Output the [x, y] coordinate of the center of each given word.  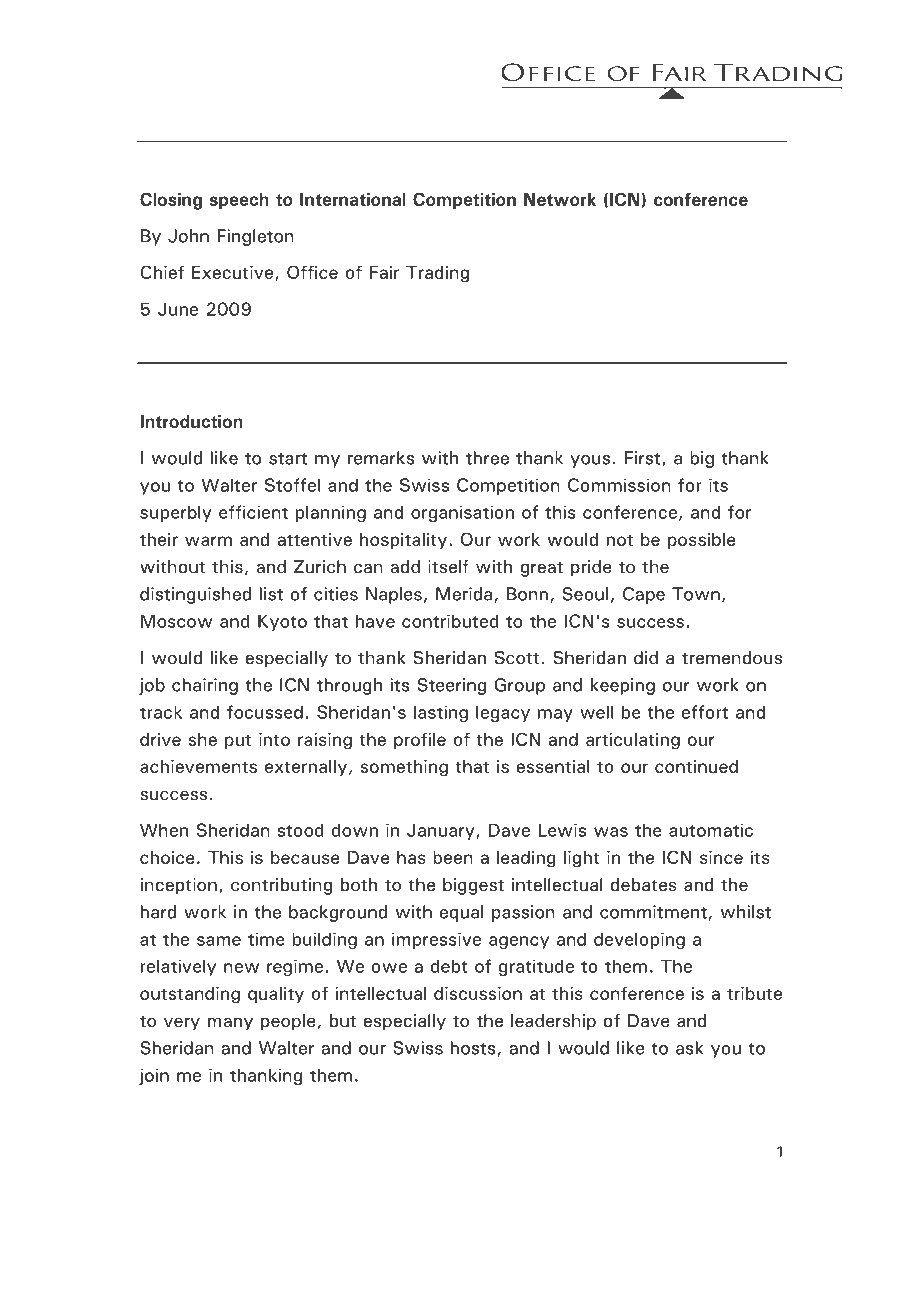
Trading [437, 274]
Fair [384, 272]
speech [239, 201]
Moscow [176, 621]
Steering [452, 686]
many [230, 1024]
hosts [473, 1048]
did [646, 658]
